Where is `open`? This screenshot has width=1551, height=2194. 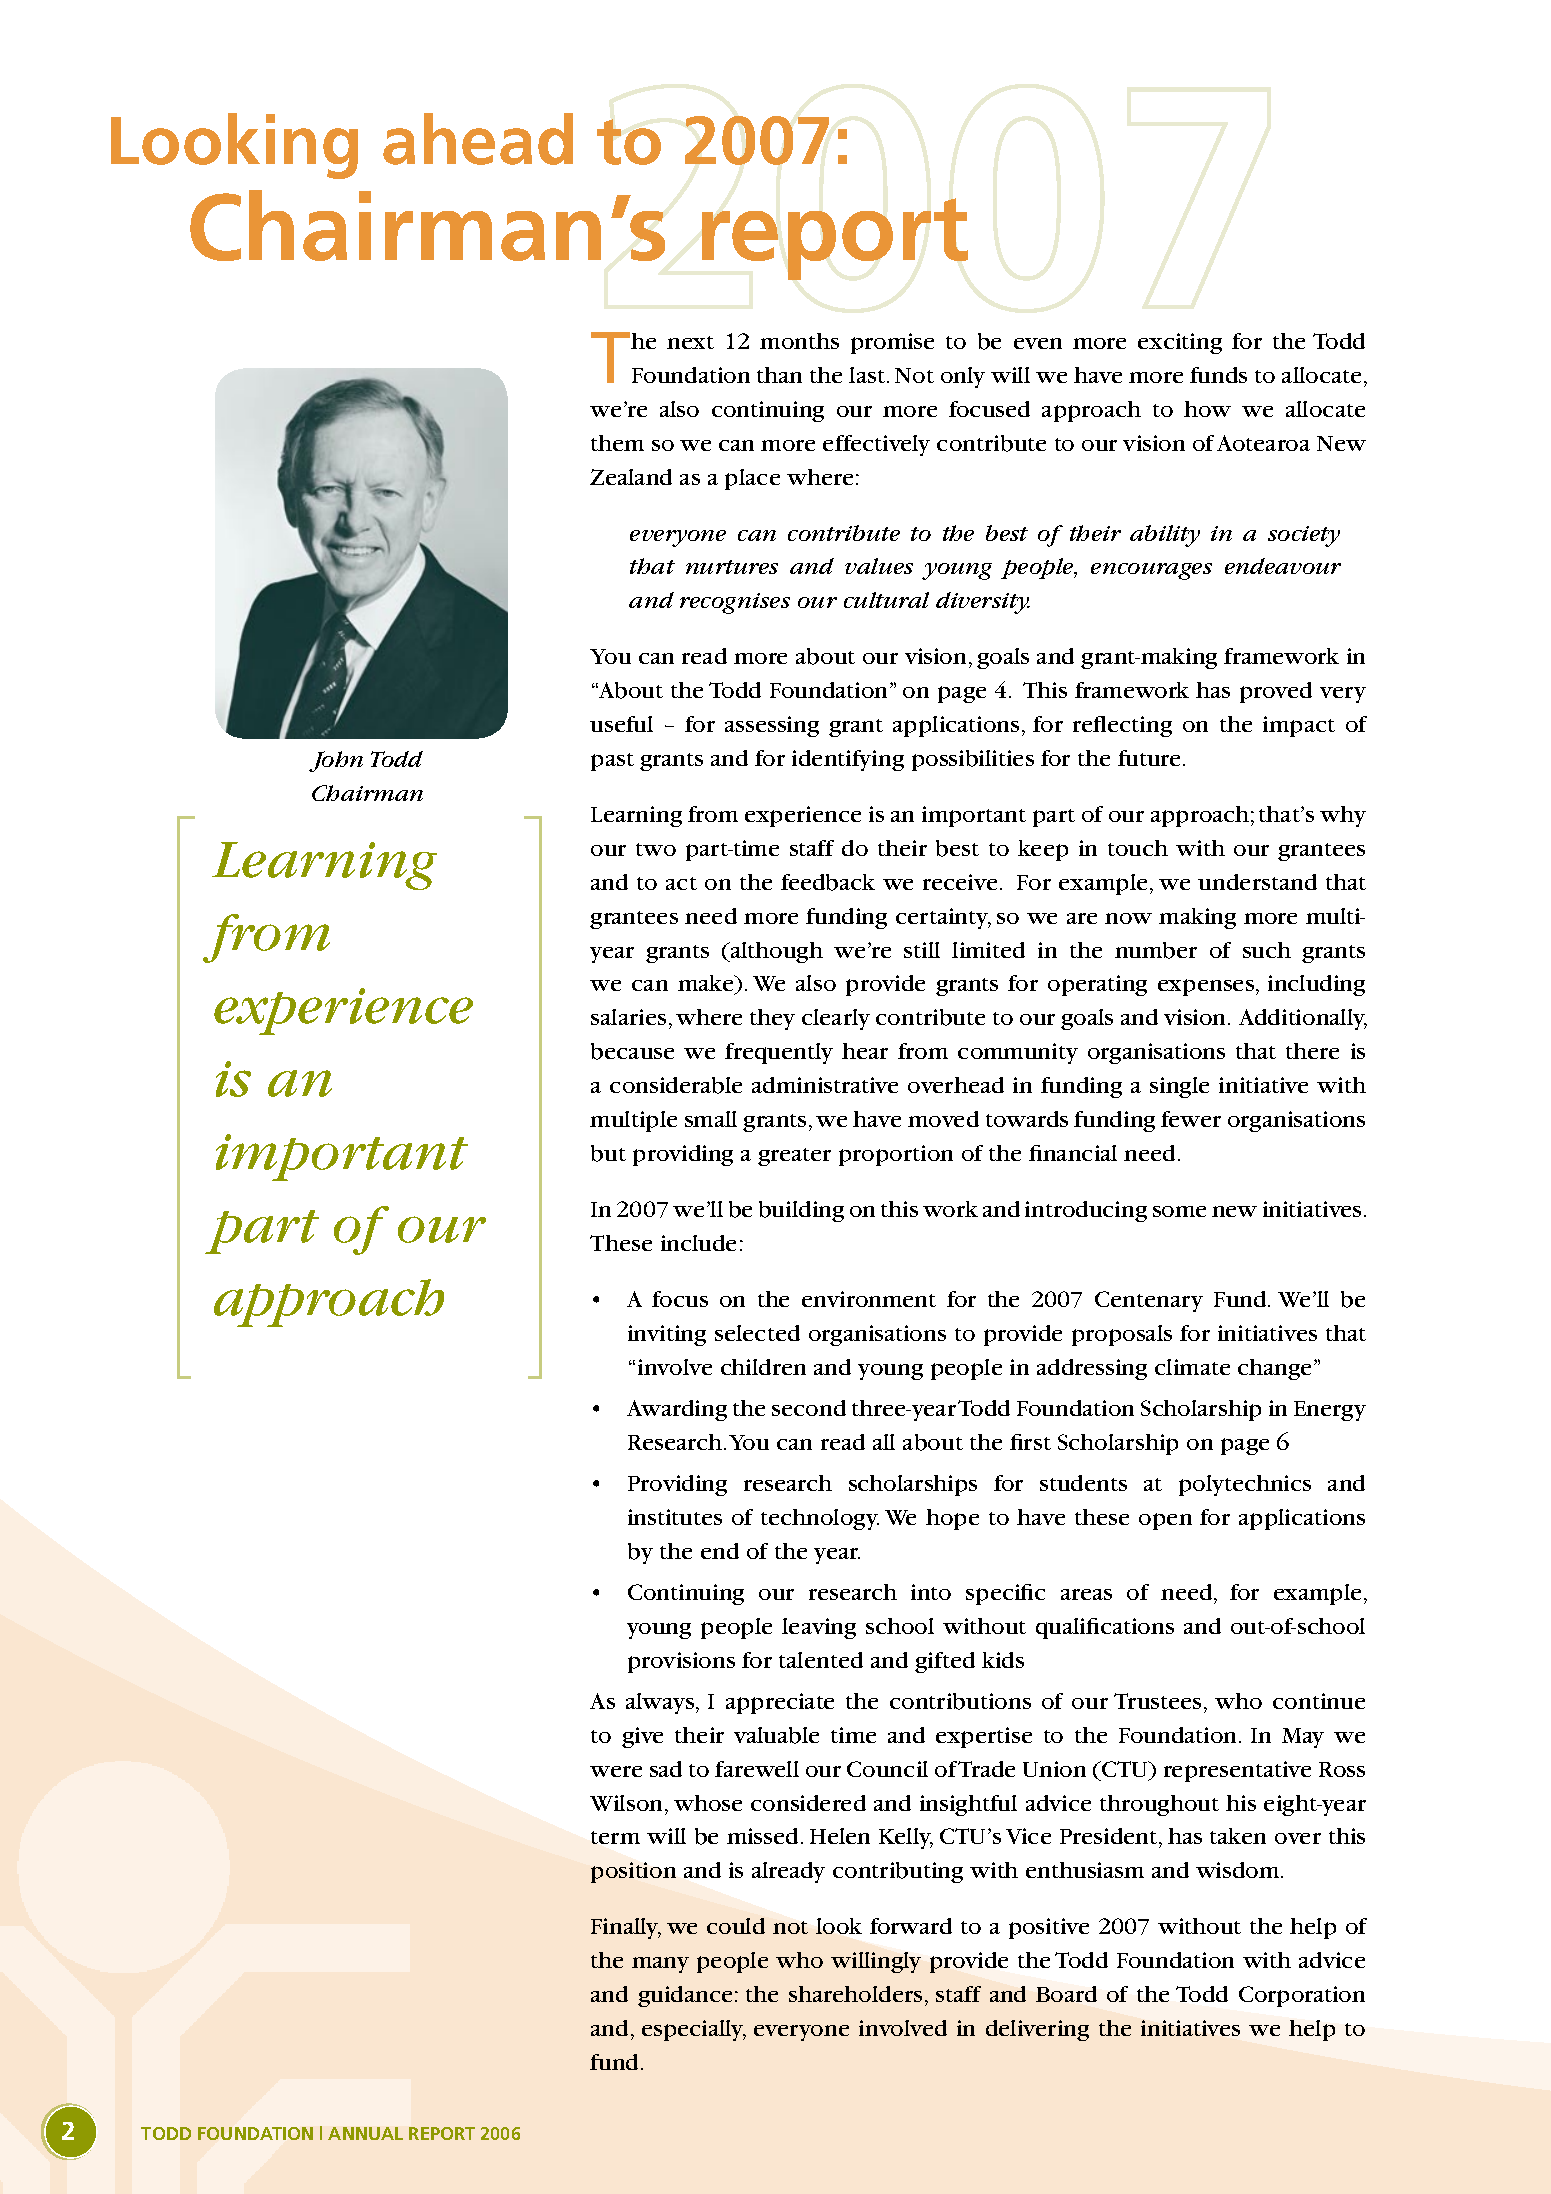
open is located at coordinates (1165, 1521).
